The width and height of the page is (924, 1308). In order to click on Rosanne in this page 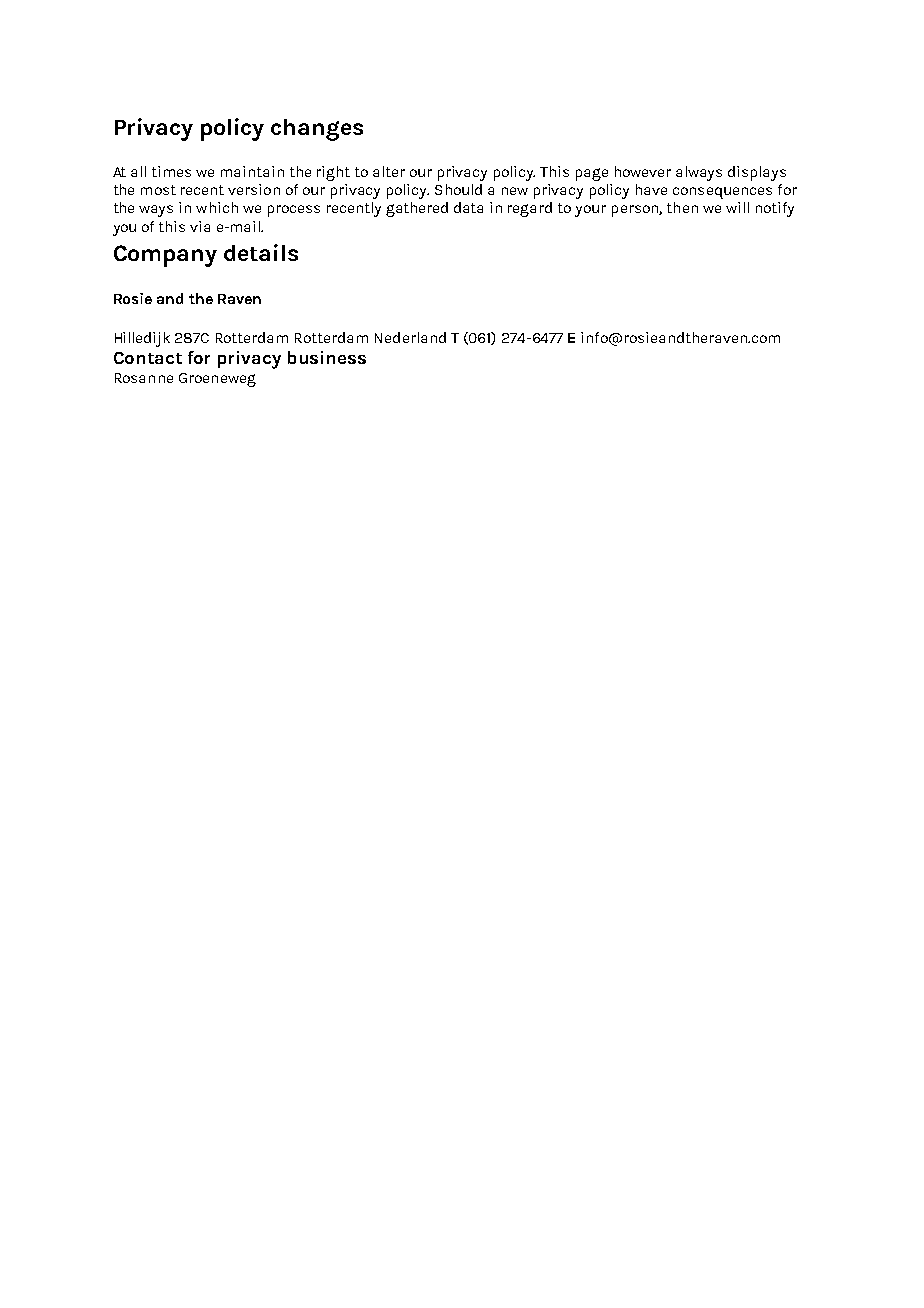, I will do `click(144, 378)`.
